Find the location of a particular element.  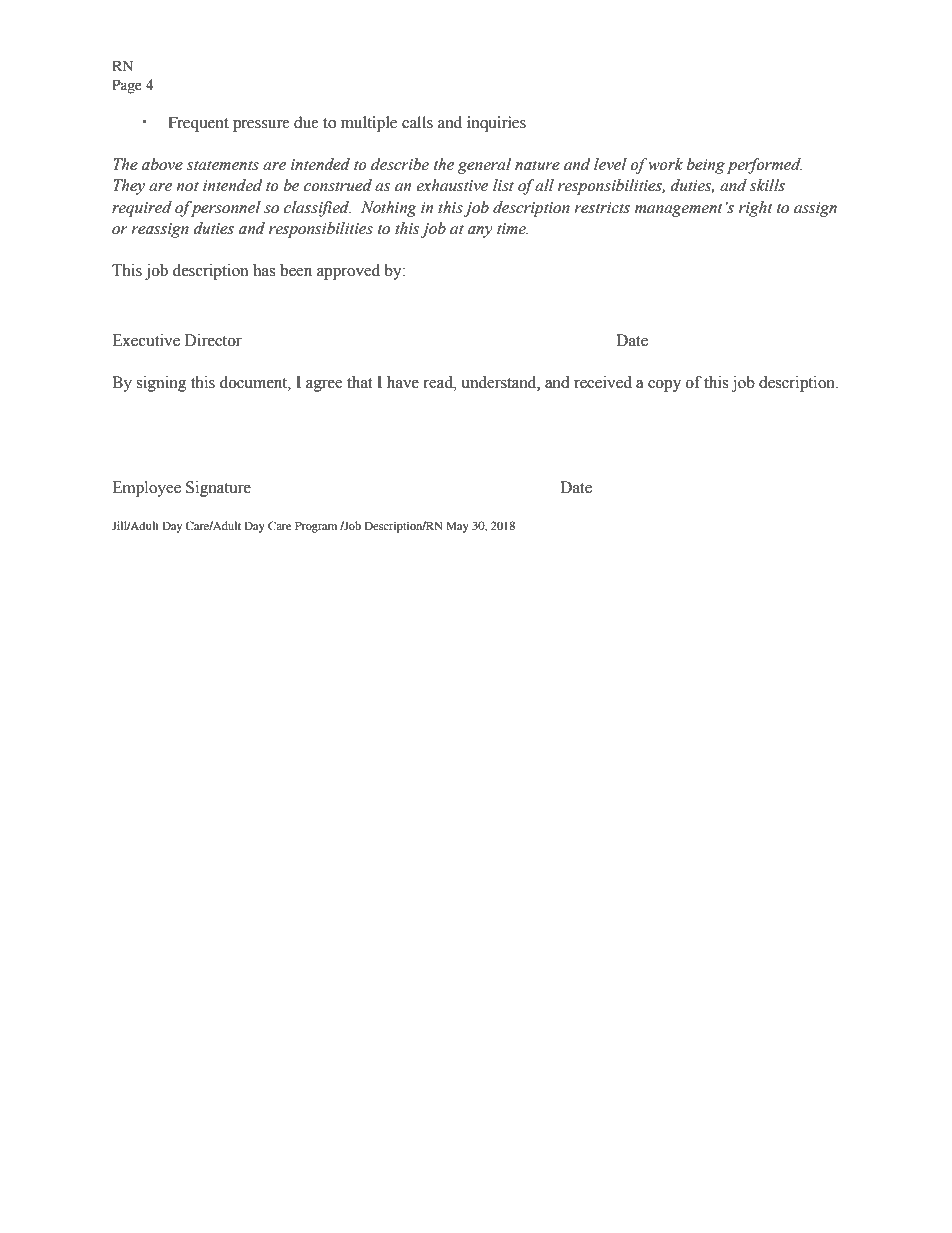

approved is located at coordinates (348, 272).
